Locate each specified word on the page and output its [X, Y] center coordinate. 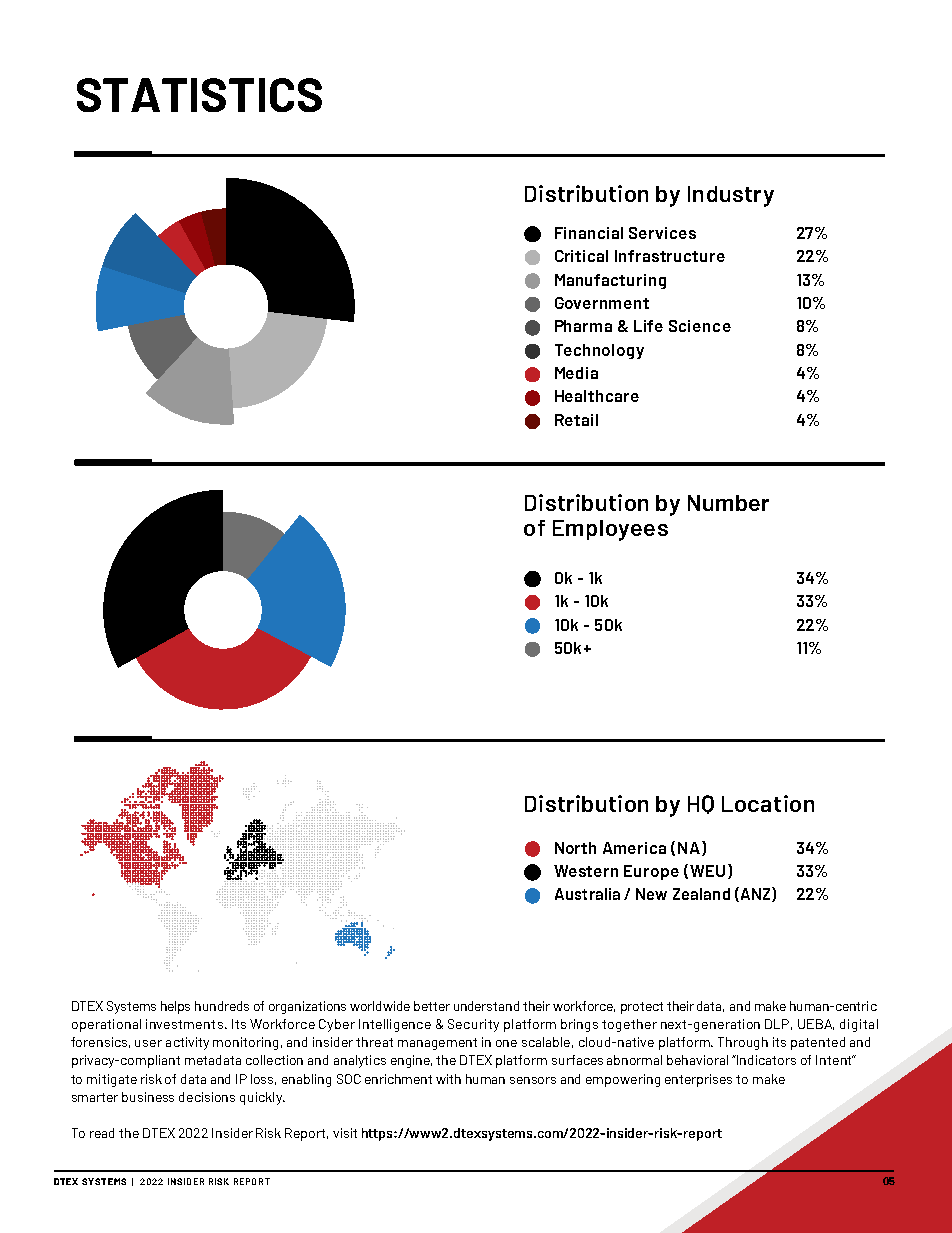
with [448, 1079]
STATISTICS [199, 95]
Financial [589, 233]
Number [728, 503]
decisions [207, 1097]
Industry [731, 196]
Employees [610, 530]
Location [768, 803]
